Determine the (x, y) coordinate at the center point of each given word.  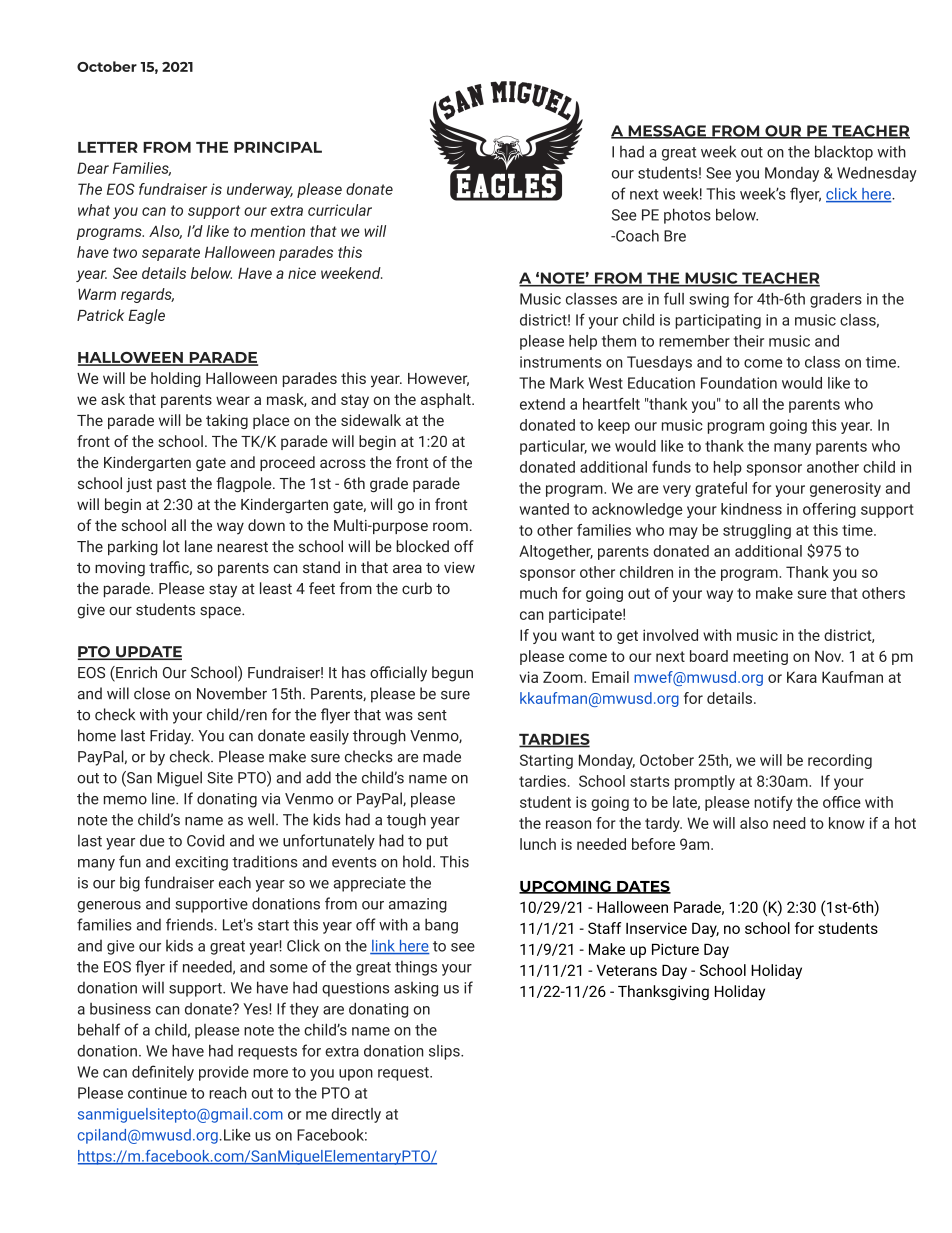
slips (445, 1052)
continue (157, 1093)
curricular (340, 210)
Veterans (627, 970)
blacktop (844, 153)
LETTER (108, 147)
